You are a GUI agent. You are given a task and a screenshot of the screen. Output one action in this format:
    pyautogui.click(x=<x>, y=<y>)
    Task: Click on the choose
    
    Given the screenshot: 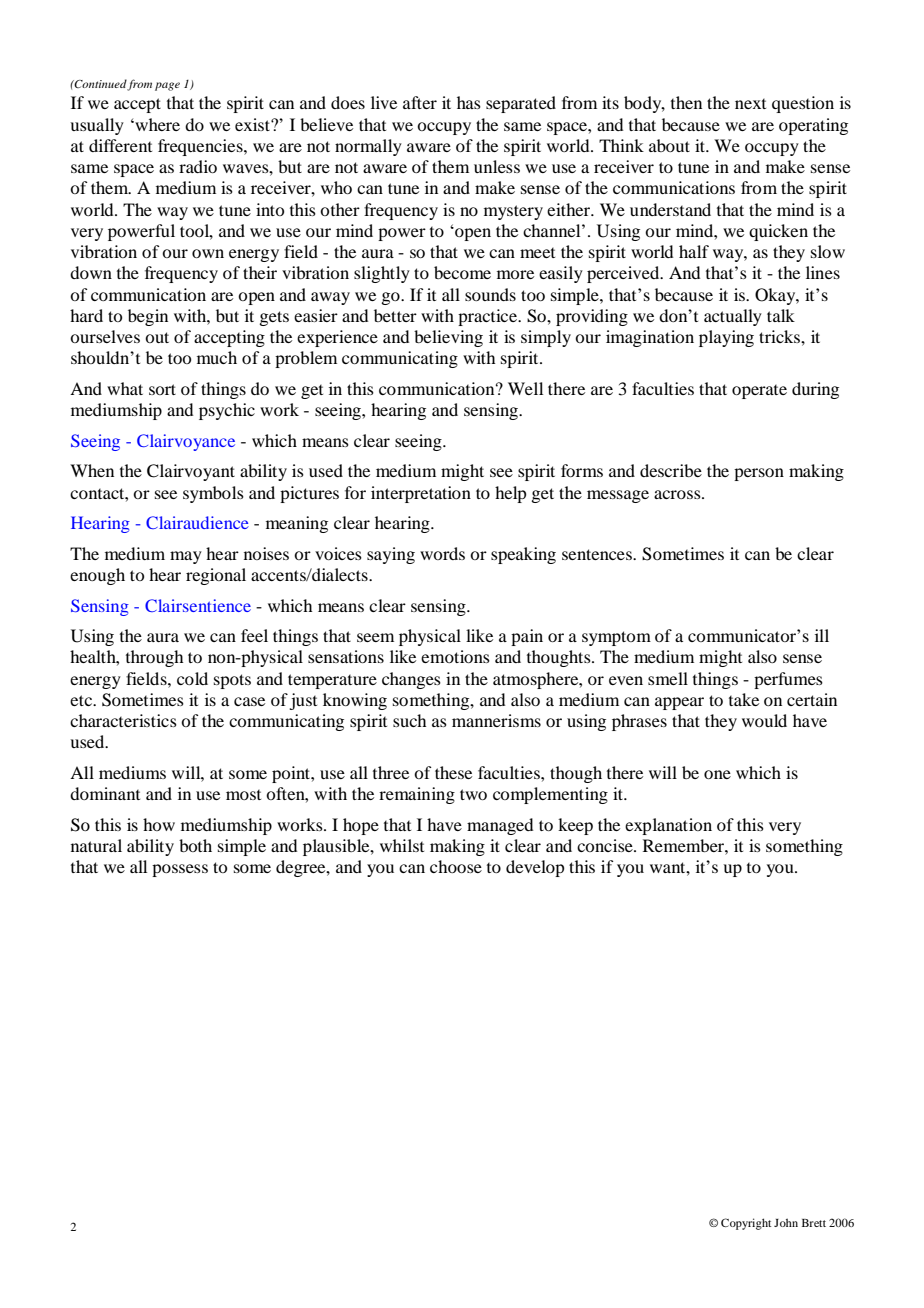 What is the action you would take?
    pyautogui.click(x=456, y=866)
